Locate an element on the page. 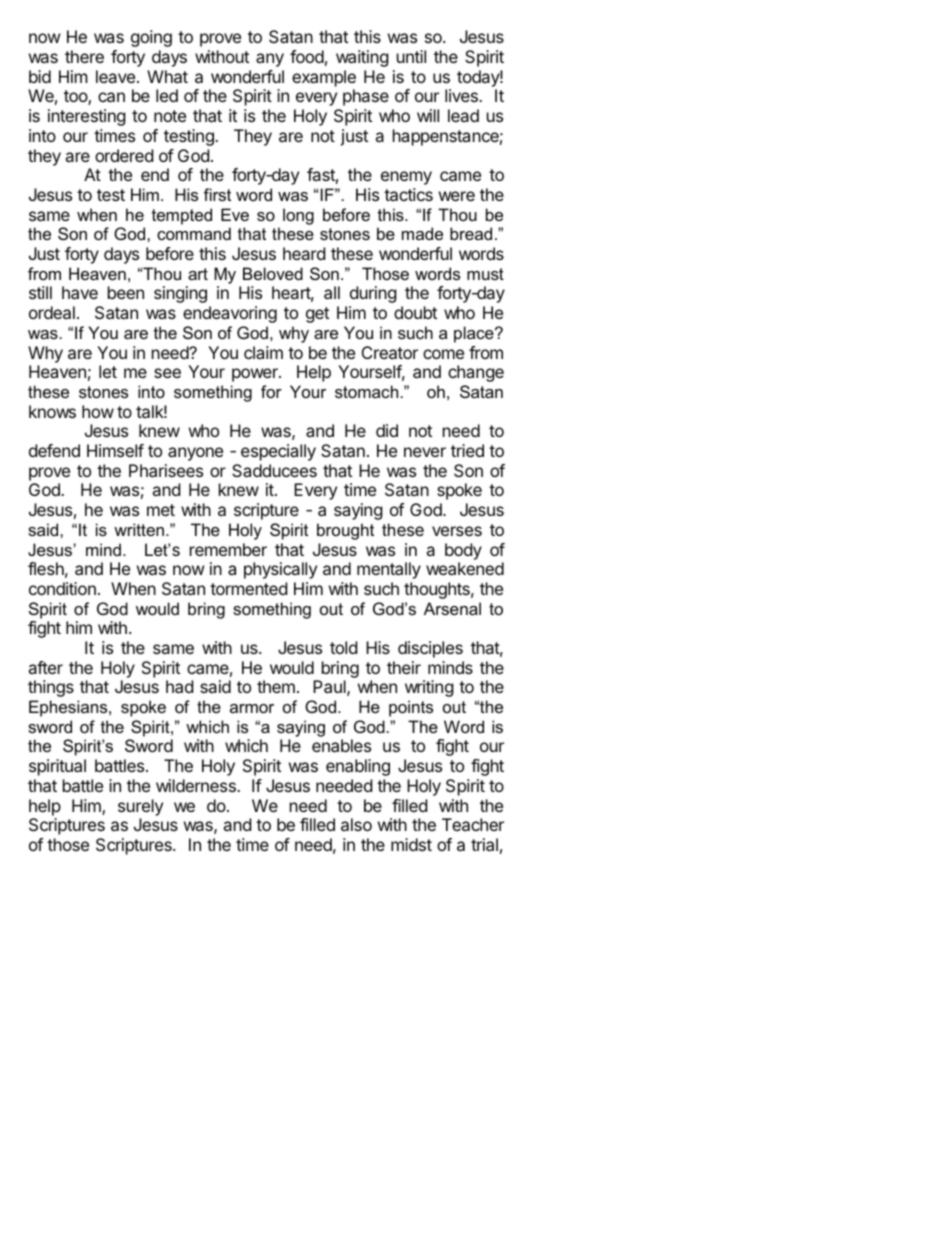 The image size is (952, 1233). remember is located at coordinates (228, 549).
